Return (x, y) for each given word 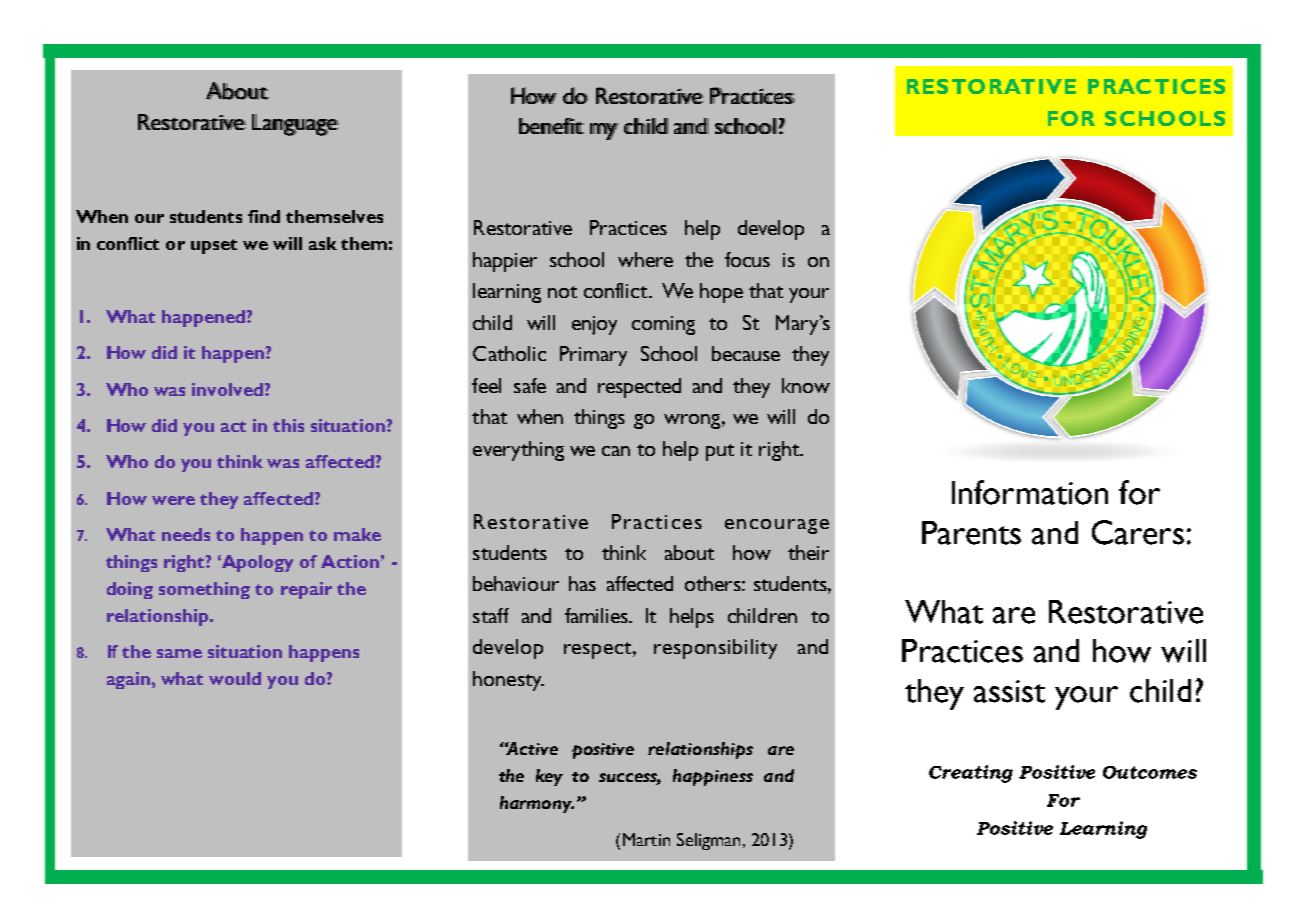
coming (663, 325)
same (179, 653)
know (806, 385)
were (173, 500)
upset (214, 246)
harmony (537, 804)
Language (295, 125)
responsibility (715, 649)
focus (747, 259)
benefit (551, 126)
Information (1030, 492)
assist (1009, 691)
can (616, 451)
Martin (646, 839)
